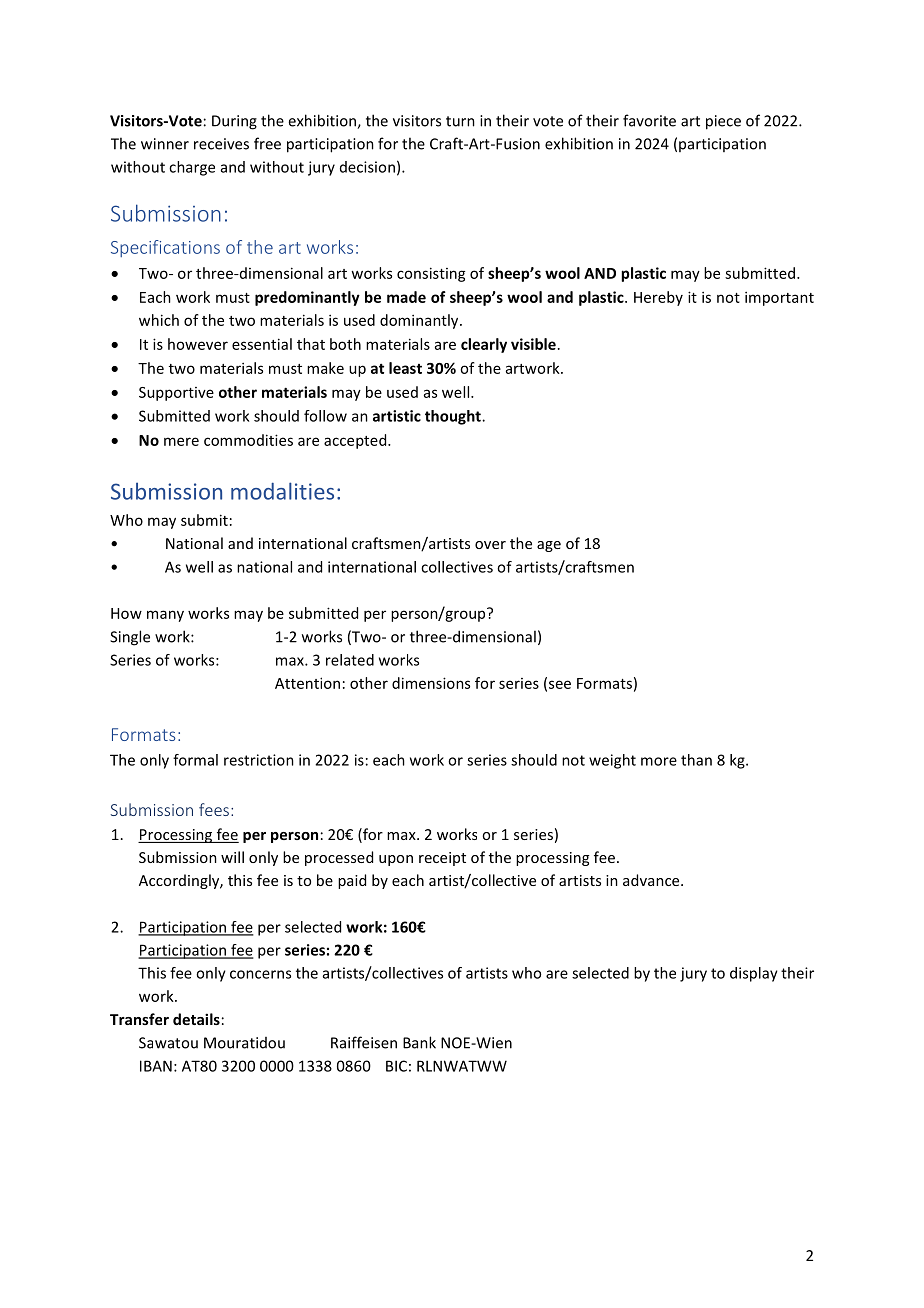 The image size is (924, 1308). What do you see at coordinates (460, 121) in the screenshot?
I see `turn` at bounding box center [460, 121].
